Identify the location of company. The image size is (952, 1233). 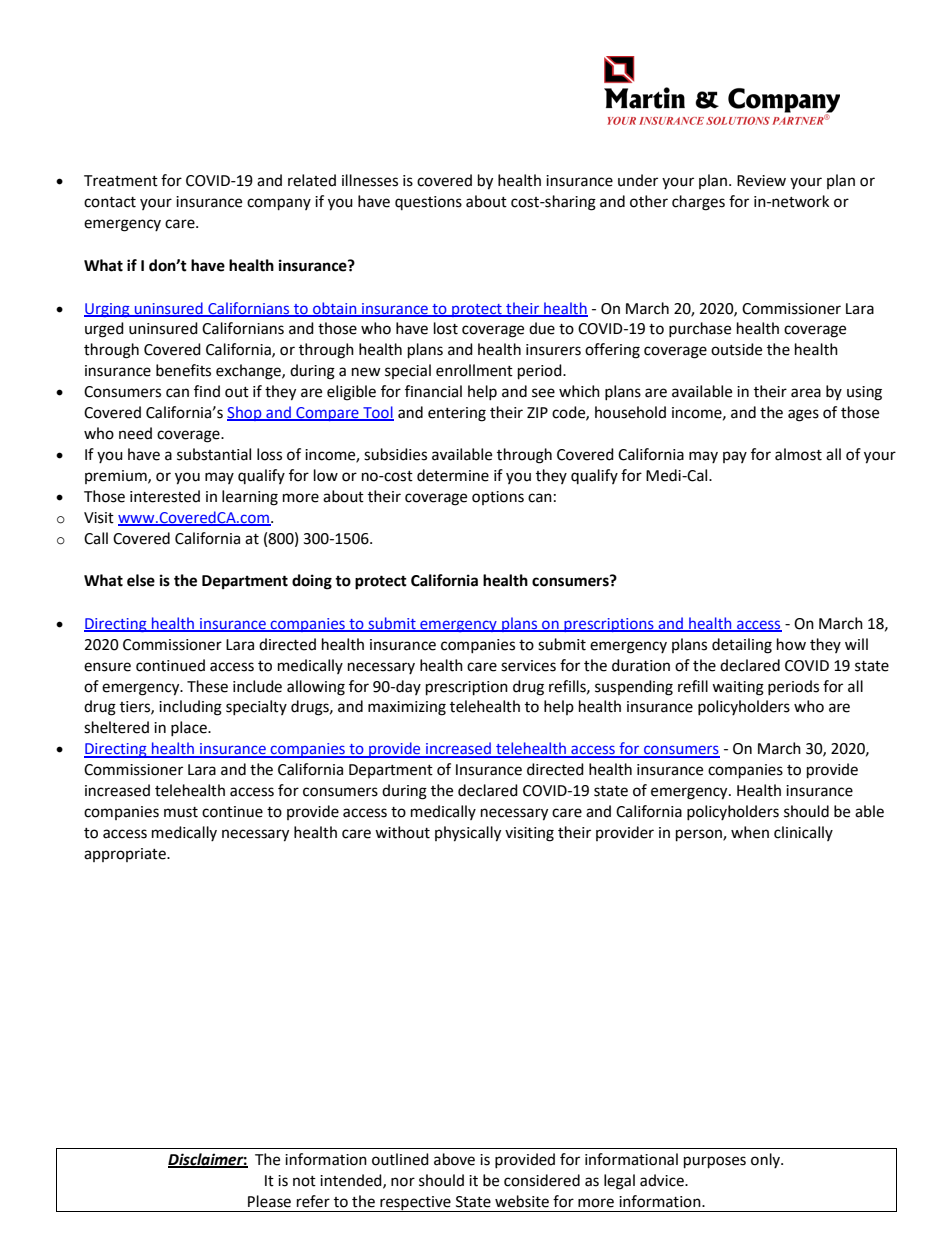
(279, 204).
